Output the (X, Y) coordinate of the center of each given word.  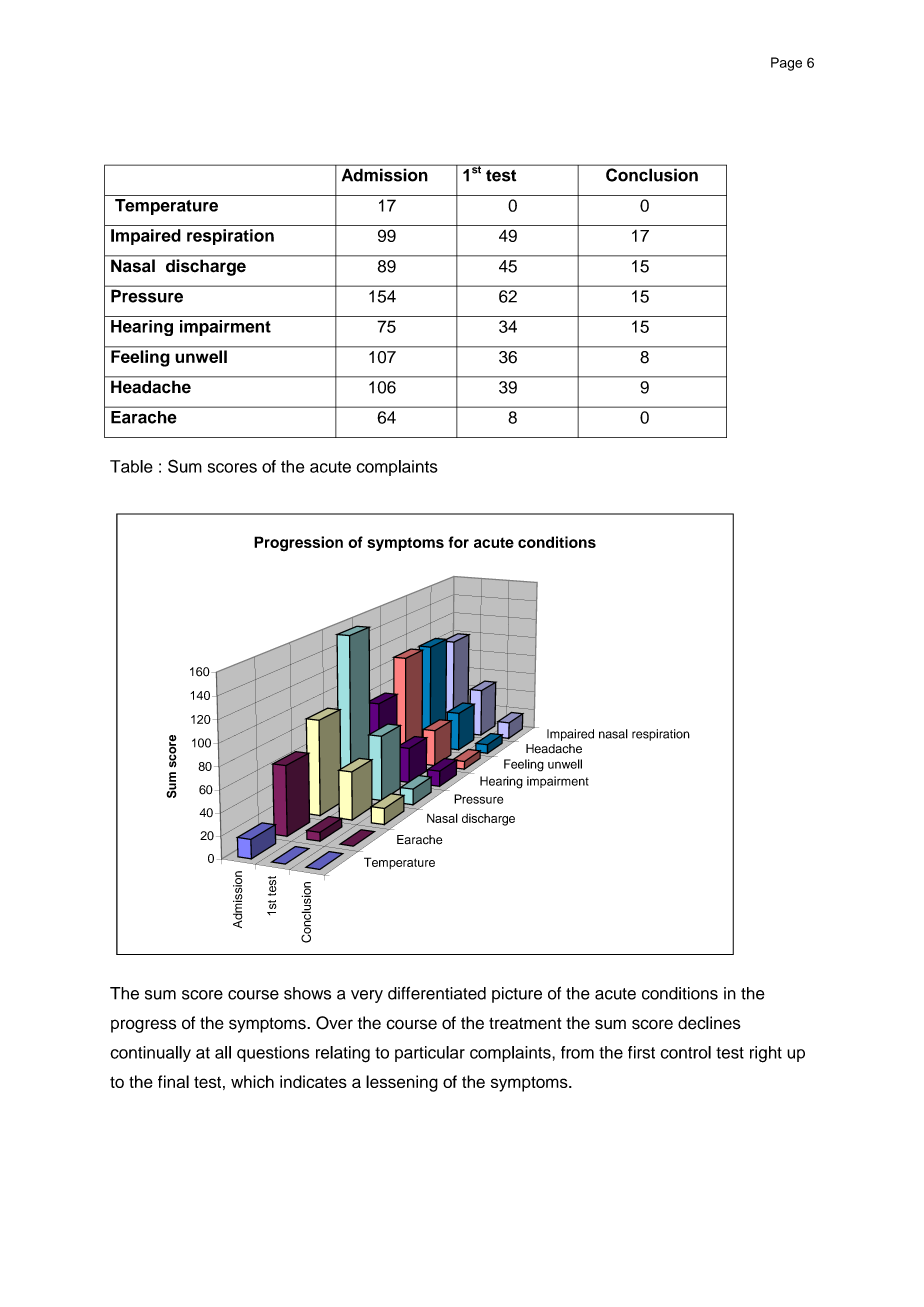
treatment (525, 1023)
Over (334, 1023)
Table (131, 466)
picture (517, 995)
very (367, 996)
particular (430, 1054)
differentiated (437, 993)
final (173, 1081)
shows (307, 993)
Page (786, 64)
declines (709, 1023)
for (458, 542)
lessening (402, 1083)
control (686, 1052)
